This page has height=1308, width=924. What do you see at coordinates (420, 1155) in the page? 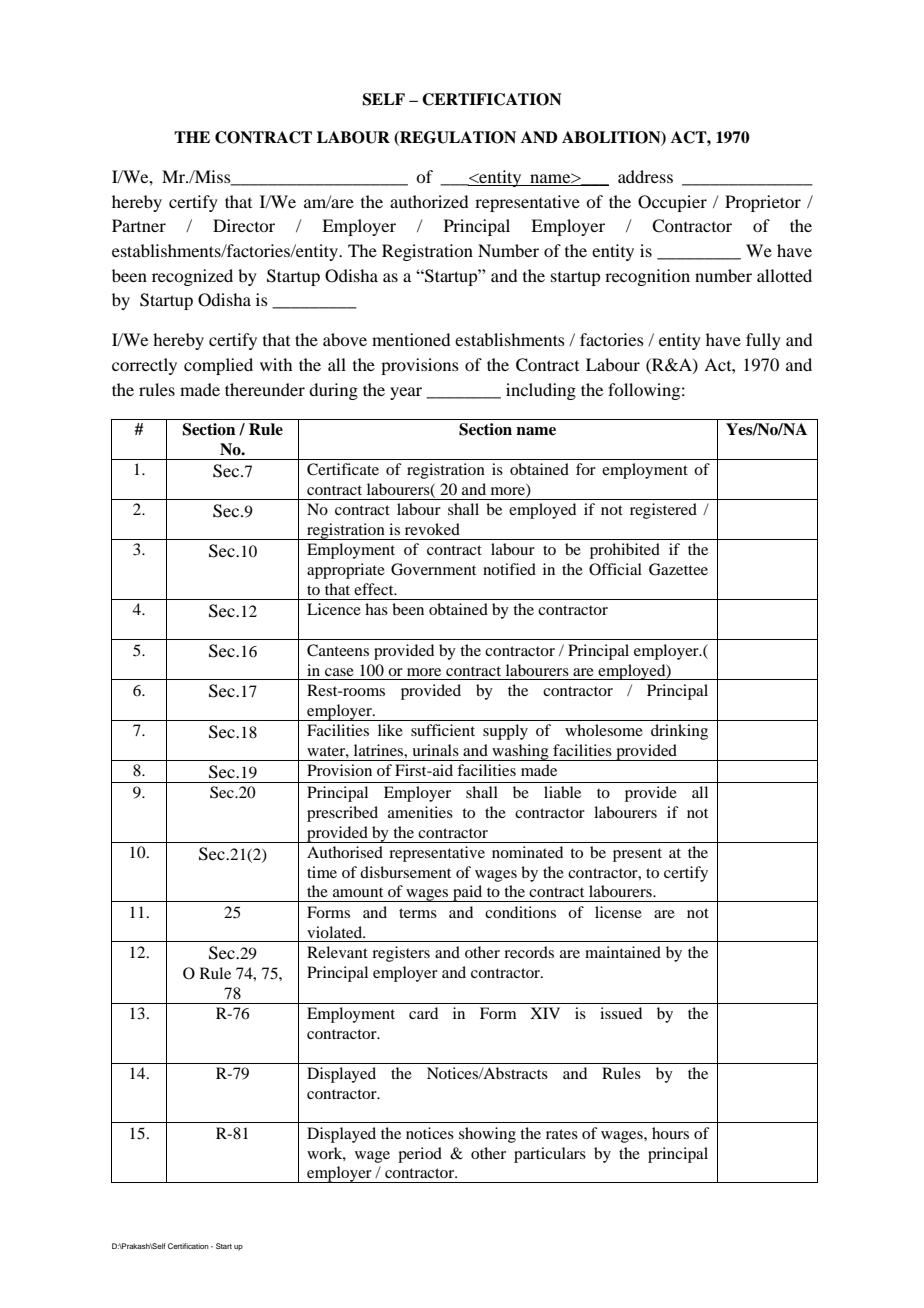
I see `period` at bounding box center [420, 1155].
